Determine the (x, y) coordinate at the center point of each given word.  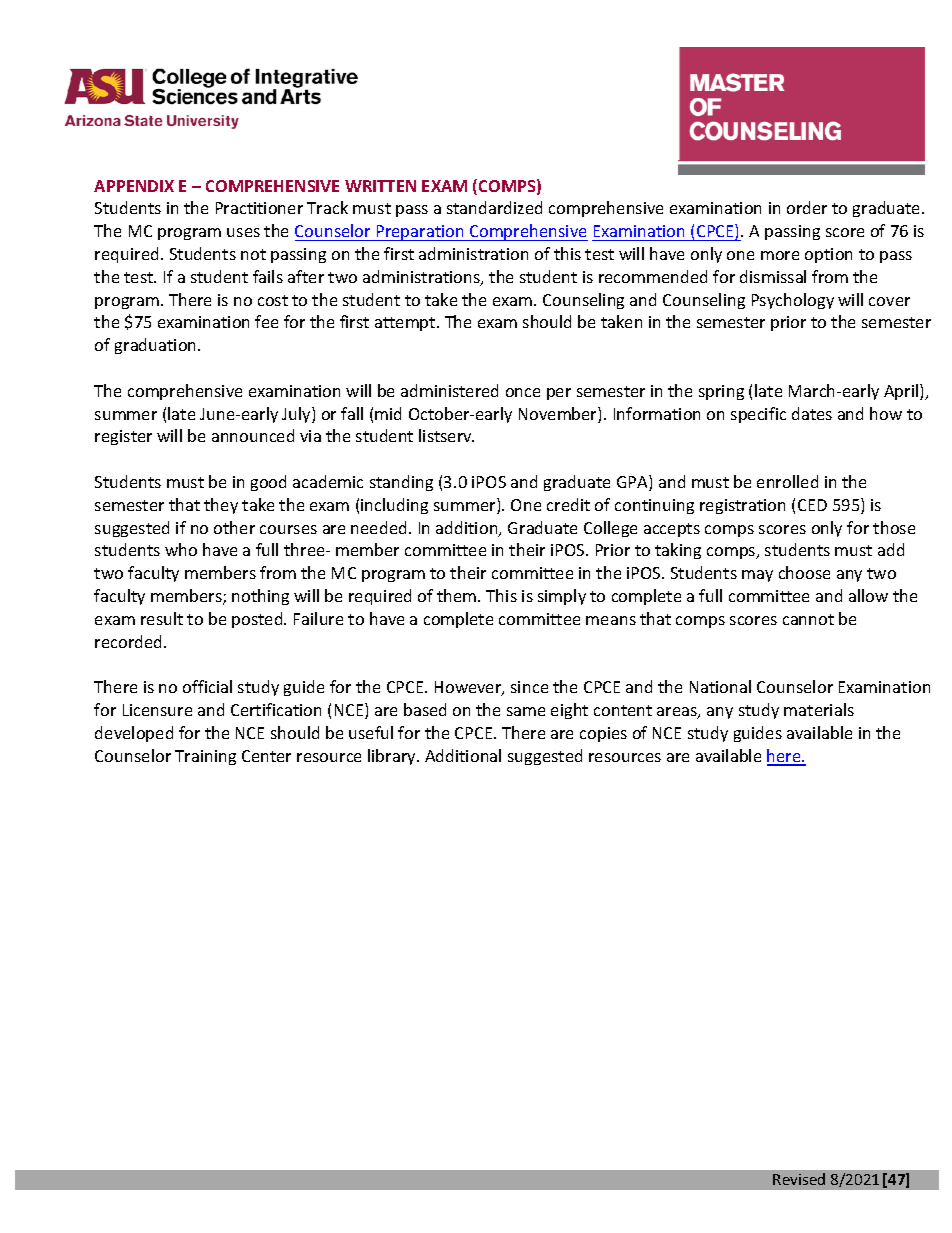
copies (603, 734)
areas (678, 713)
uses (243, 232)
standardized (494, 207)
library (393, 757)
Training (205, 757)
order (807, 207)
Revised (799, 1179)
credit (568, 504)
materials (819, 709)
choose (804, 572)
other (234, 527)
